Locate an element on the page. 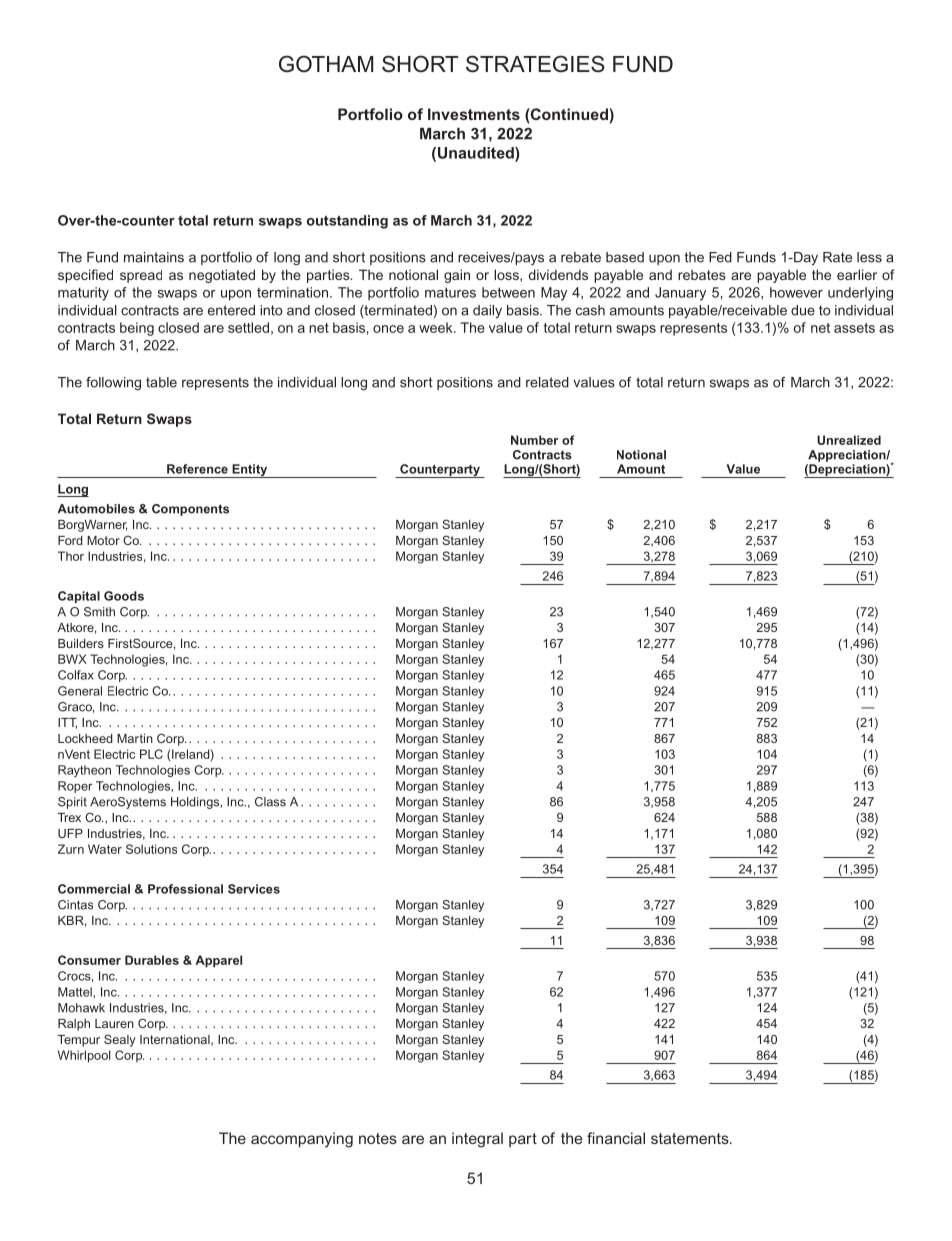 Image resolution: width=952 pixels, height=1241 pixels. GOTHAM is located at coordinates (326, 64).
